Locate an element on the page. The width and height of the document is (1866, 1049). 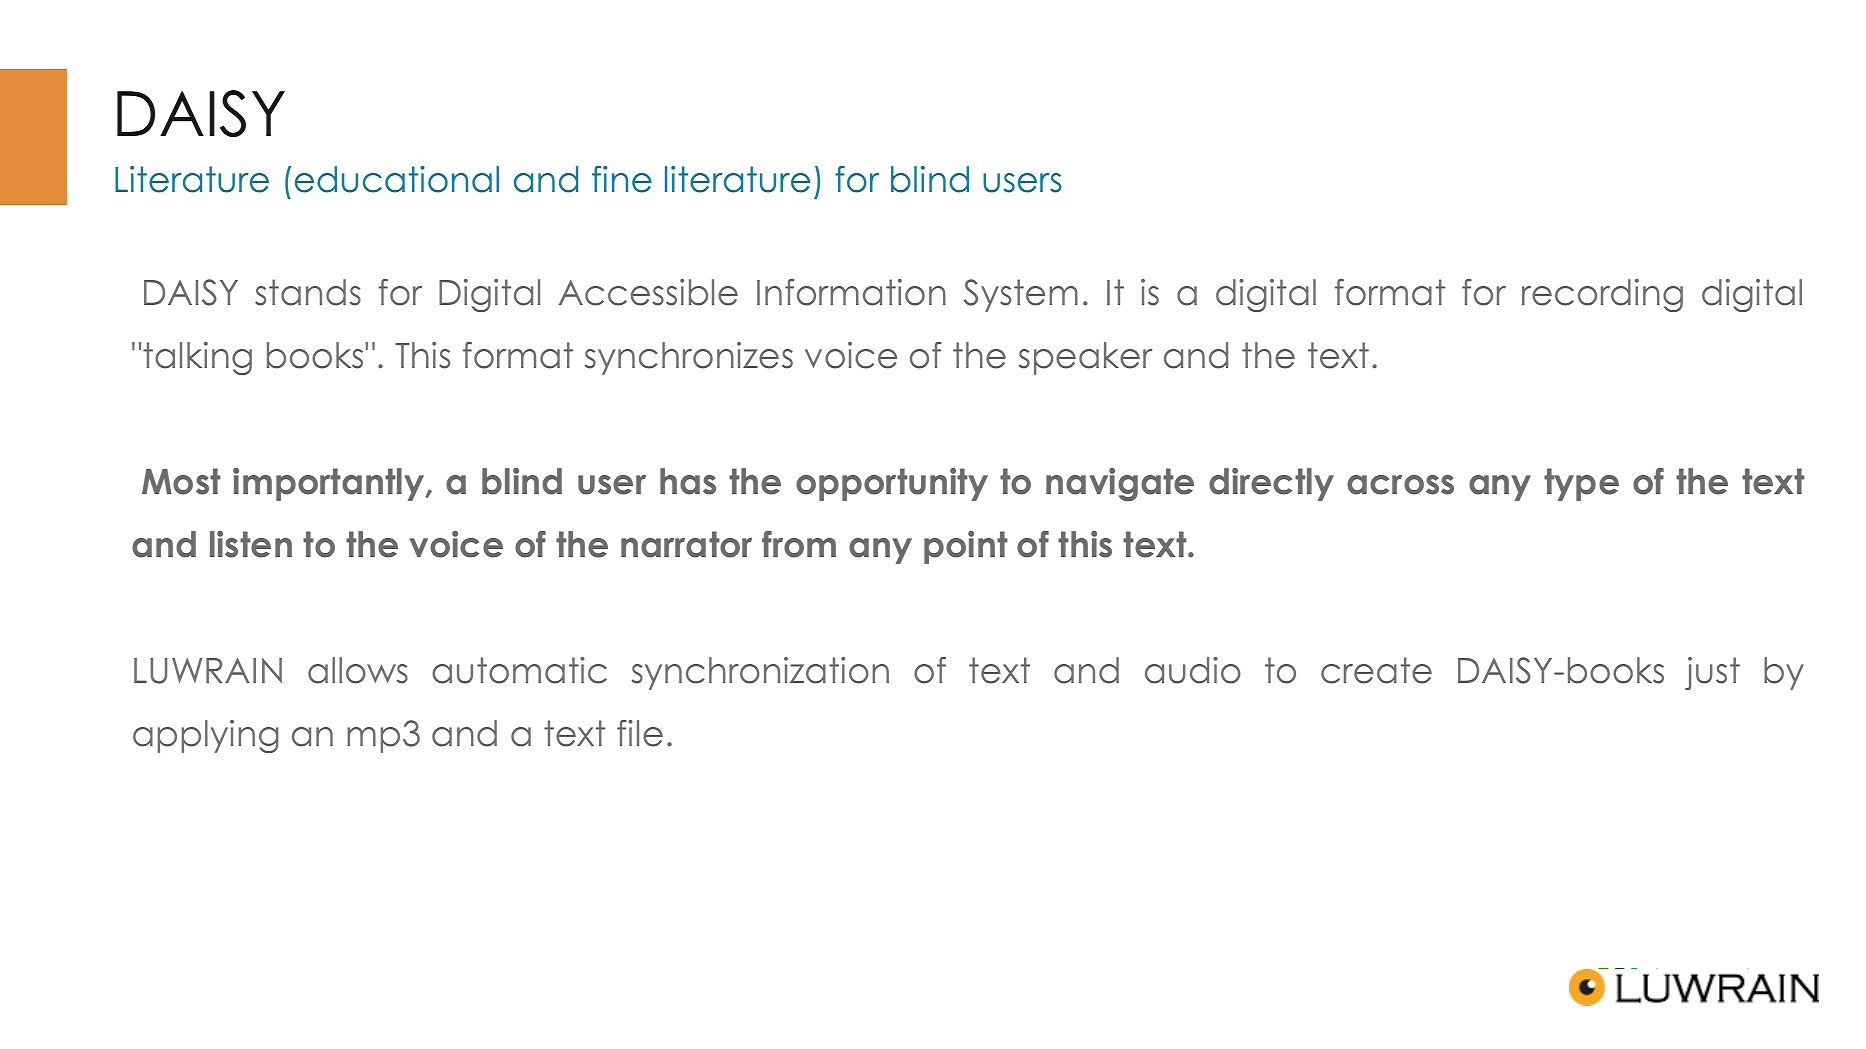
recording is located at coordinates (1602, 295).
